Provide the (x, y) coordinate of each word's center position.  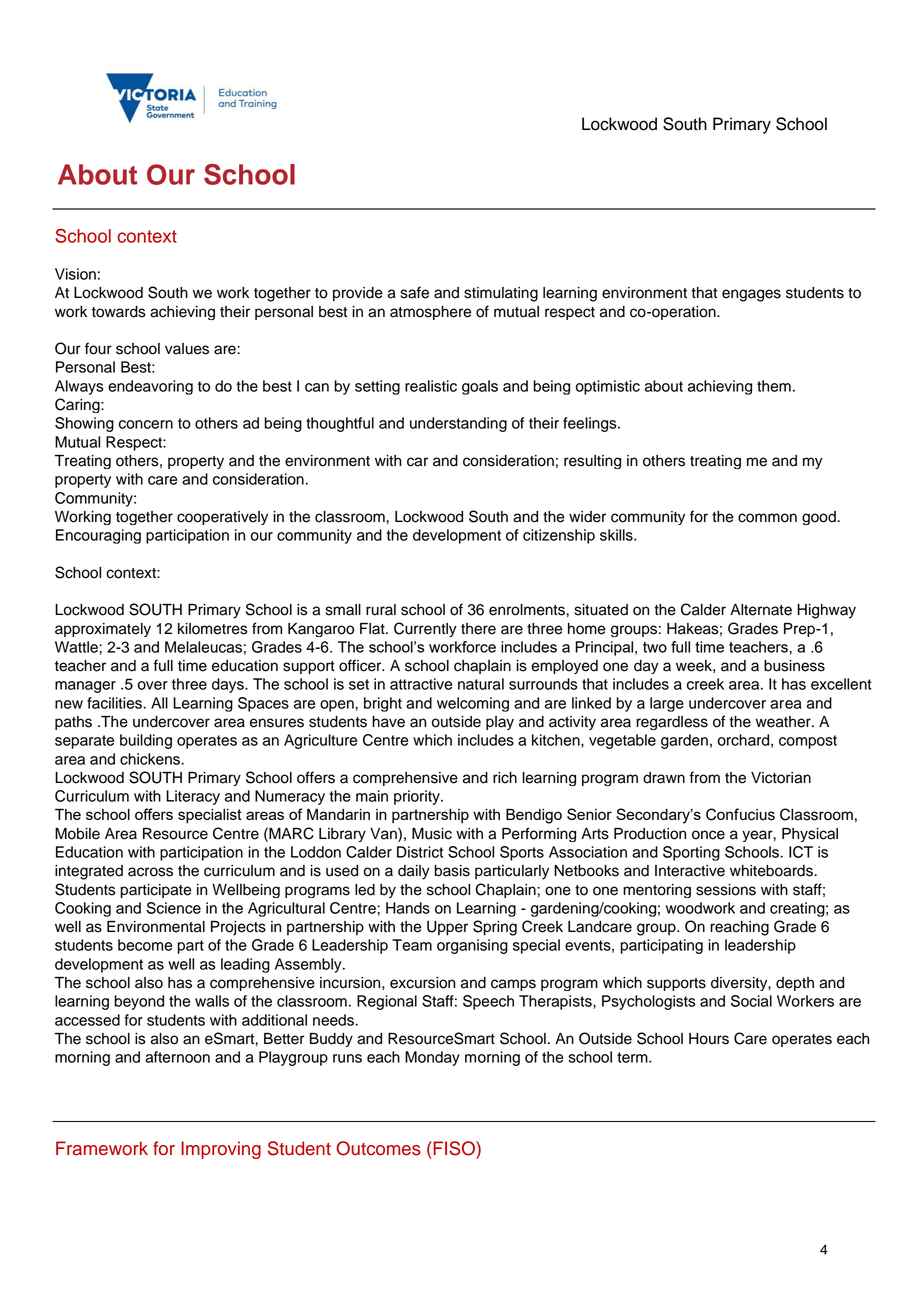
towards (119, 312)
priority (418, 797)
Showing (84, 424)
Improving (221, 1150)
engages (751, 295)
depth (795, 984)
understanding (458, 424)
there (478, 629)
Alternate (761, 610)
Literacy (193, 797)
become (145, 945)
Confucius (740, 814)
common (767, 518)
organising (472, 946)
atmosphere (430, 313)
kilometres (213, 629)
